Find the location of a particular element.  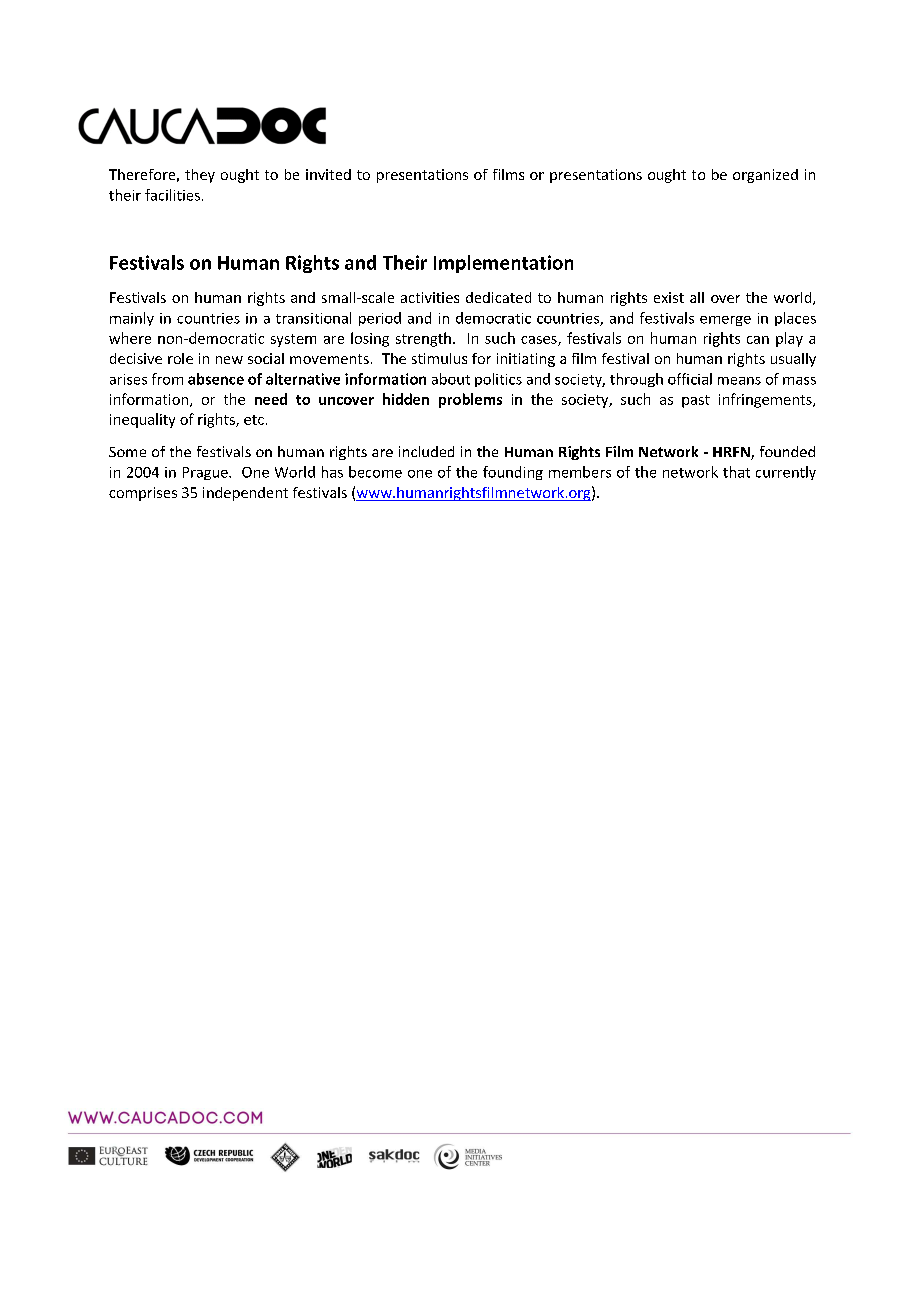

founding is located at coordinates (513, 473).
